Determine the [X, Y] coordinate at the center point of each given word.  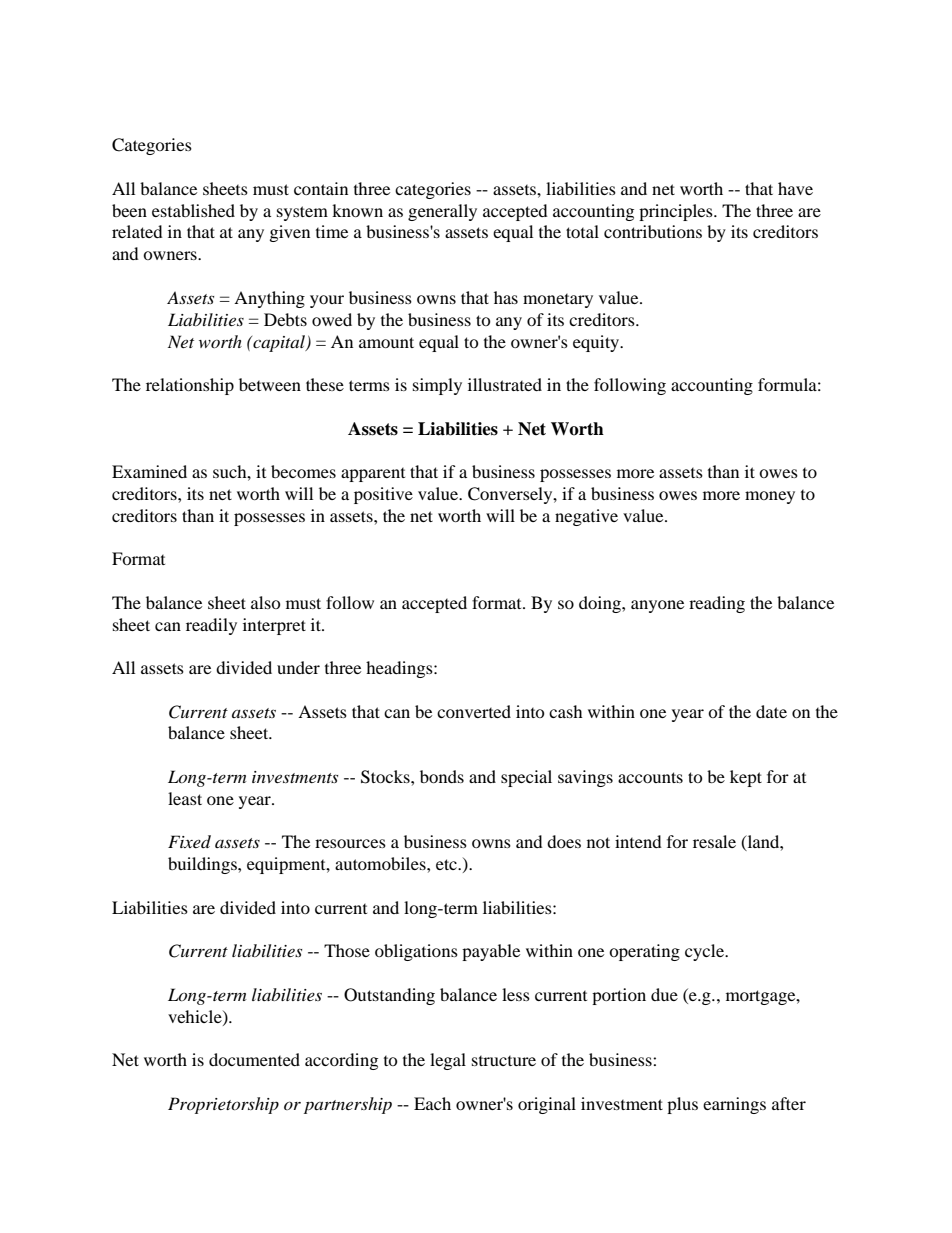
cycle [705, 952]
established [193, 210]
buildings [203, 865]
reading [717, 604]
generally [442, 212]
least [185, 798]
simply [437, 386]
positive [383, 495]
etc [447, 864]
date [771, 711]
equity [597, 343]
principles [677, 212]
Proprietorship [223, 1105]
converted [474, 711]
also [266, 602]
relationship [190, 386]
